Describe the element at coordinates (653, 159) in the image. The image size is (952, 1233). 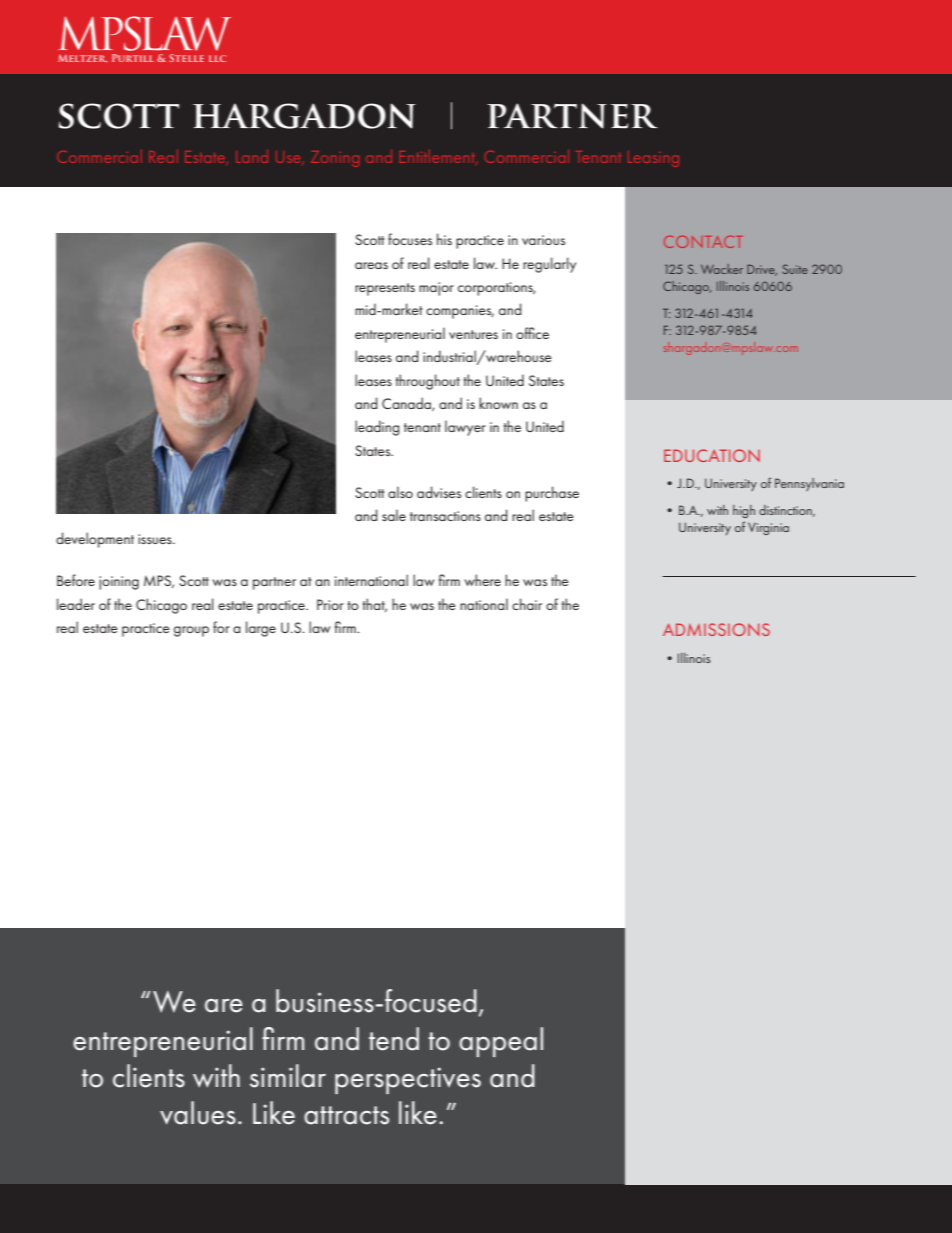
I see `Leasing` at that location.
